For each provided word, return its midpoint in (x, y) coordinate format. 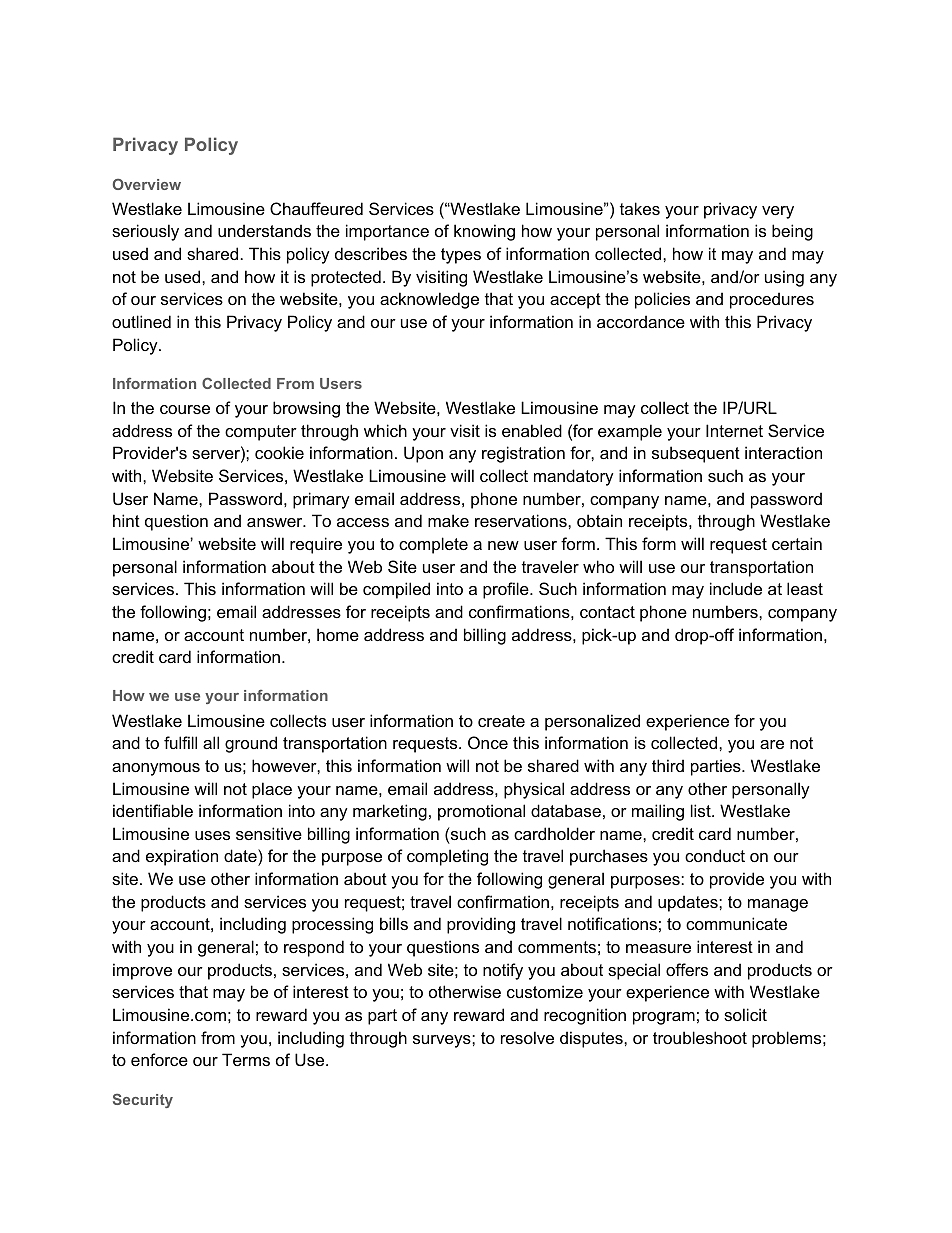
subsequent (696, 454)
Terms (246, 1059)
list (702, 810)
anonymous (156, 769)
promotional (481, 812)
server (217, 456)
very (778, 212)
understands (264, 230)
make (448, 520)
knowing (484, 232)
